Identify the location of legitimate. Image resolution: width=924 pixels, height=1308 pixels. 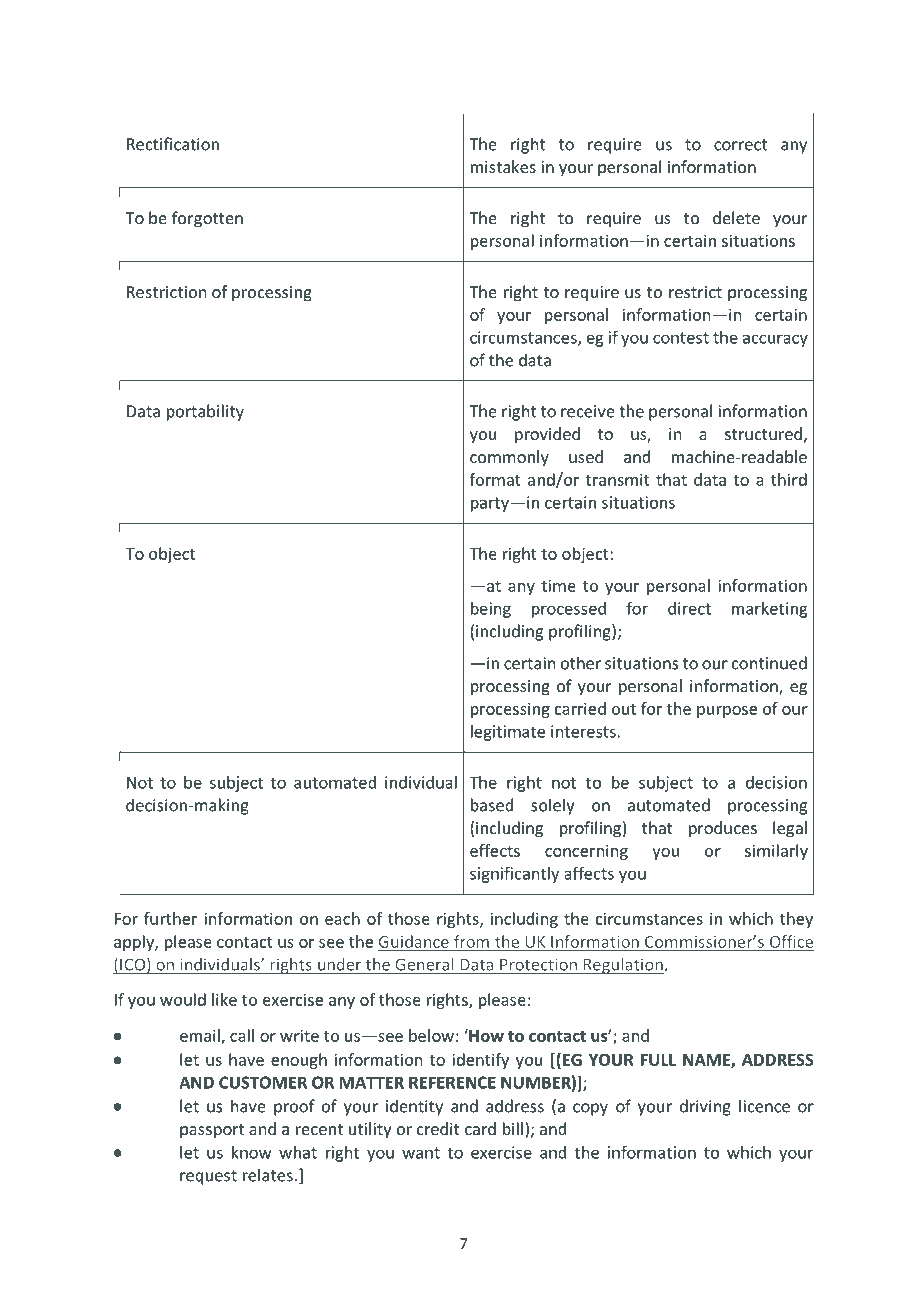
(508, 733).
